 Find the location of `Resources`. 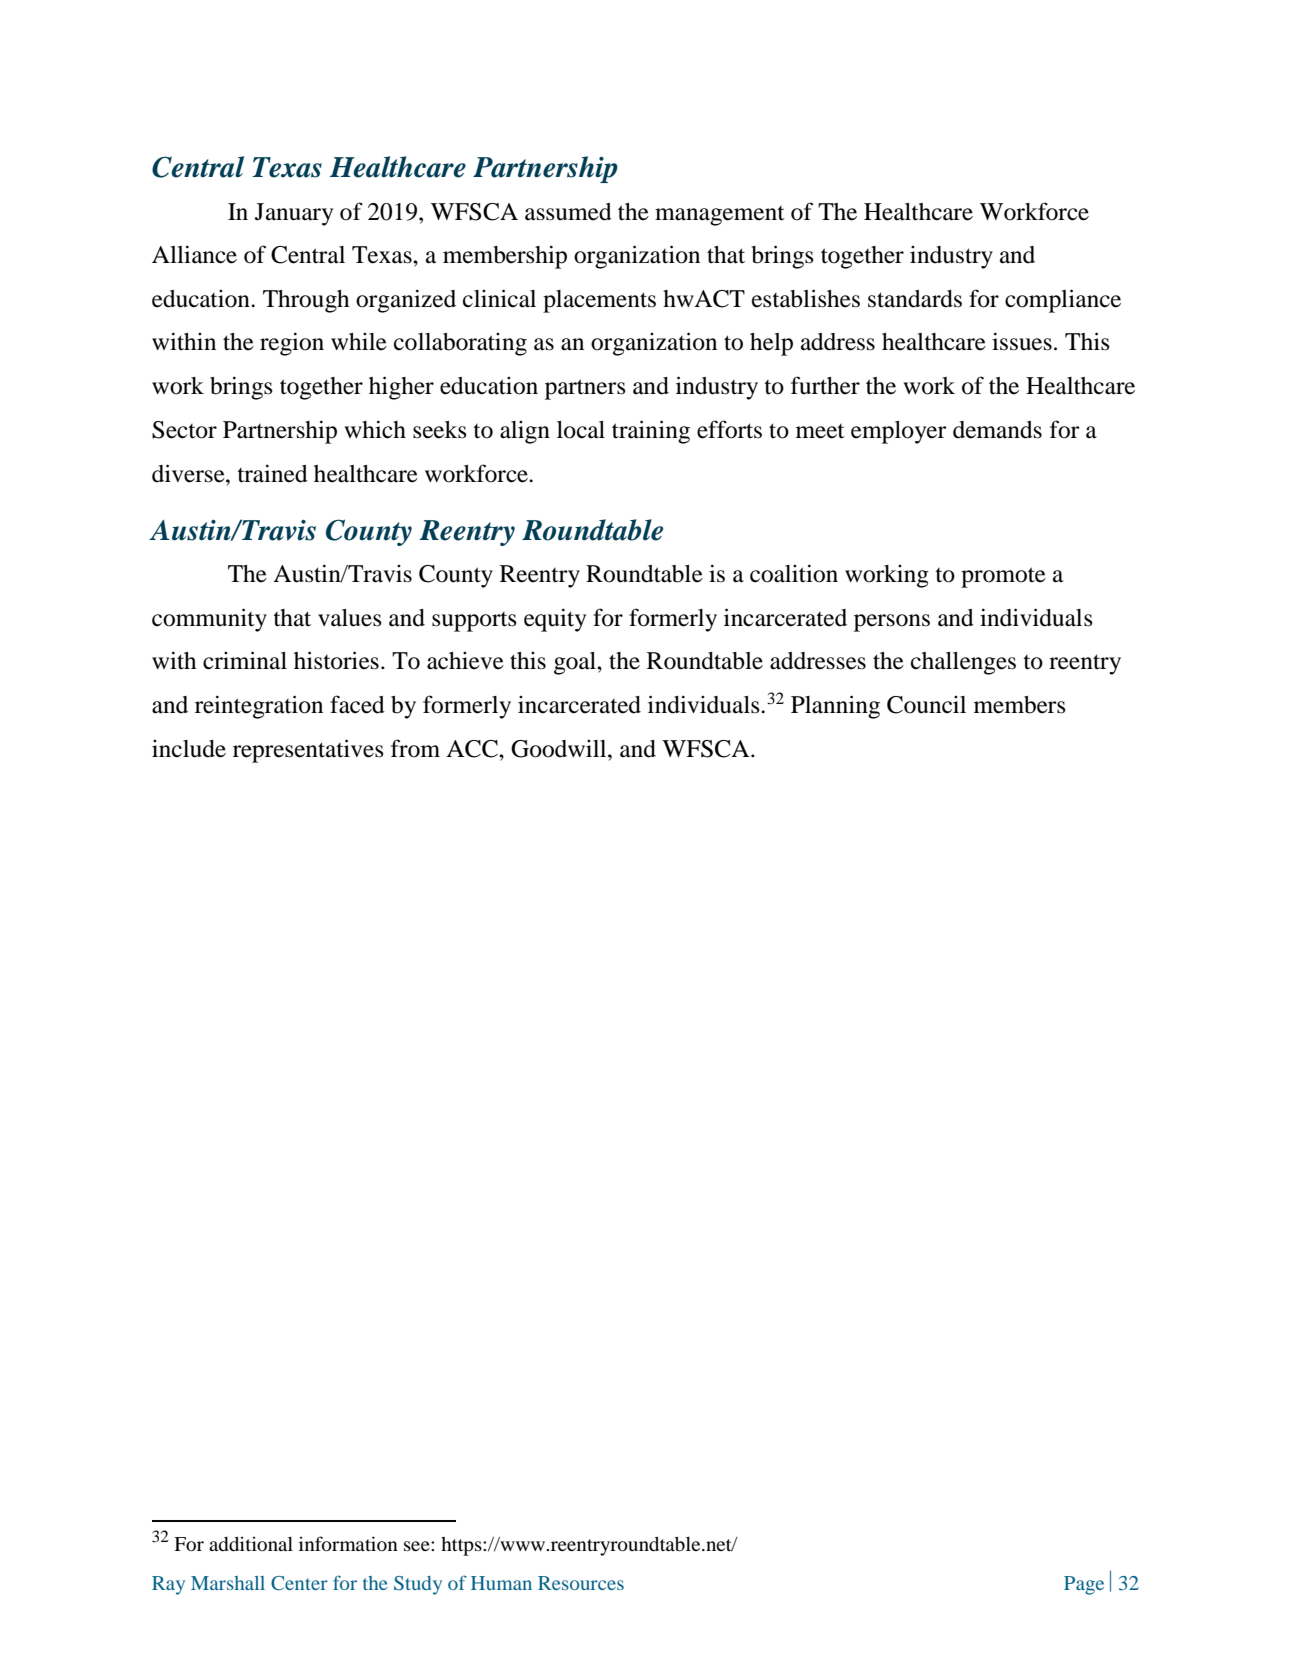

Resources is located at coordinates (581, 1583).
